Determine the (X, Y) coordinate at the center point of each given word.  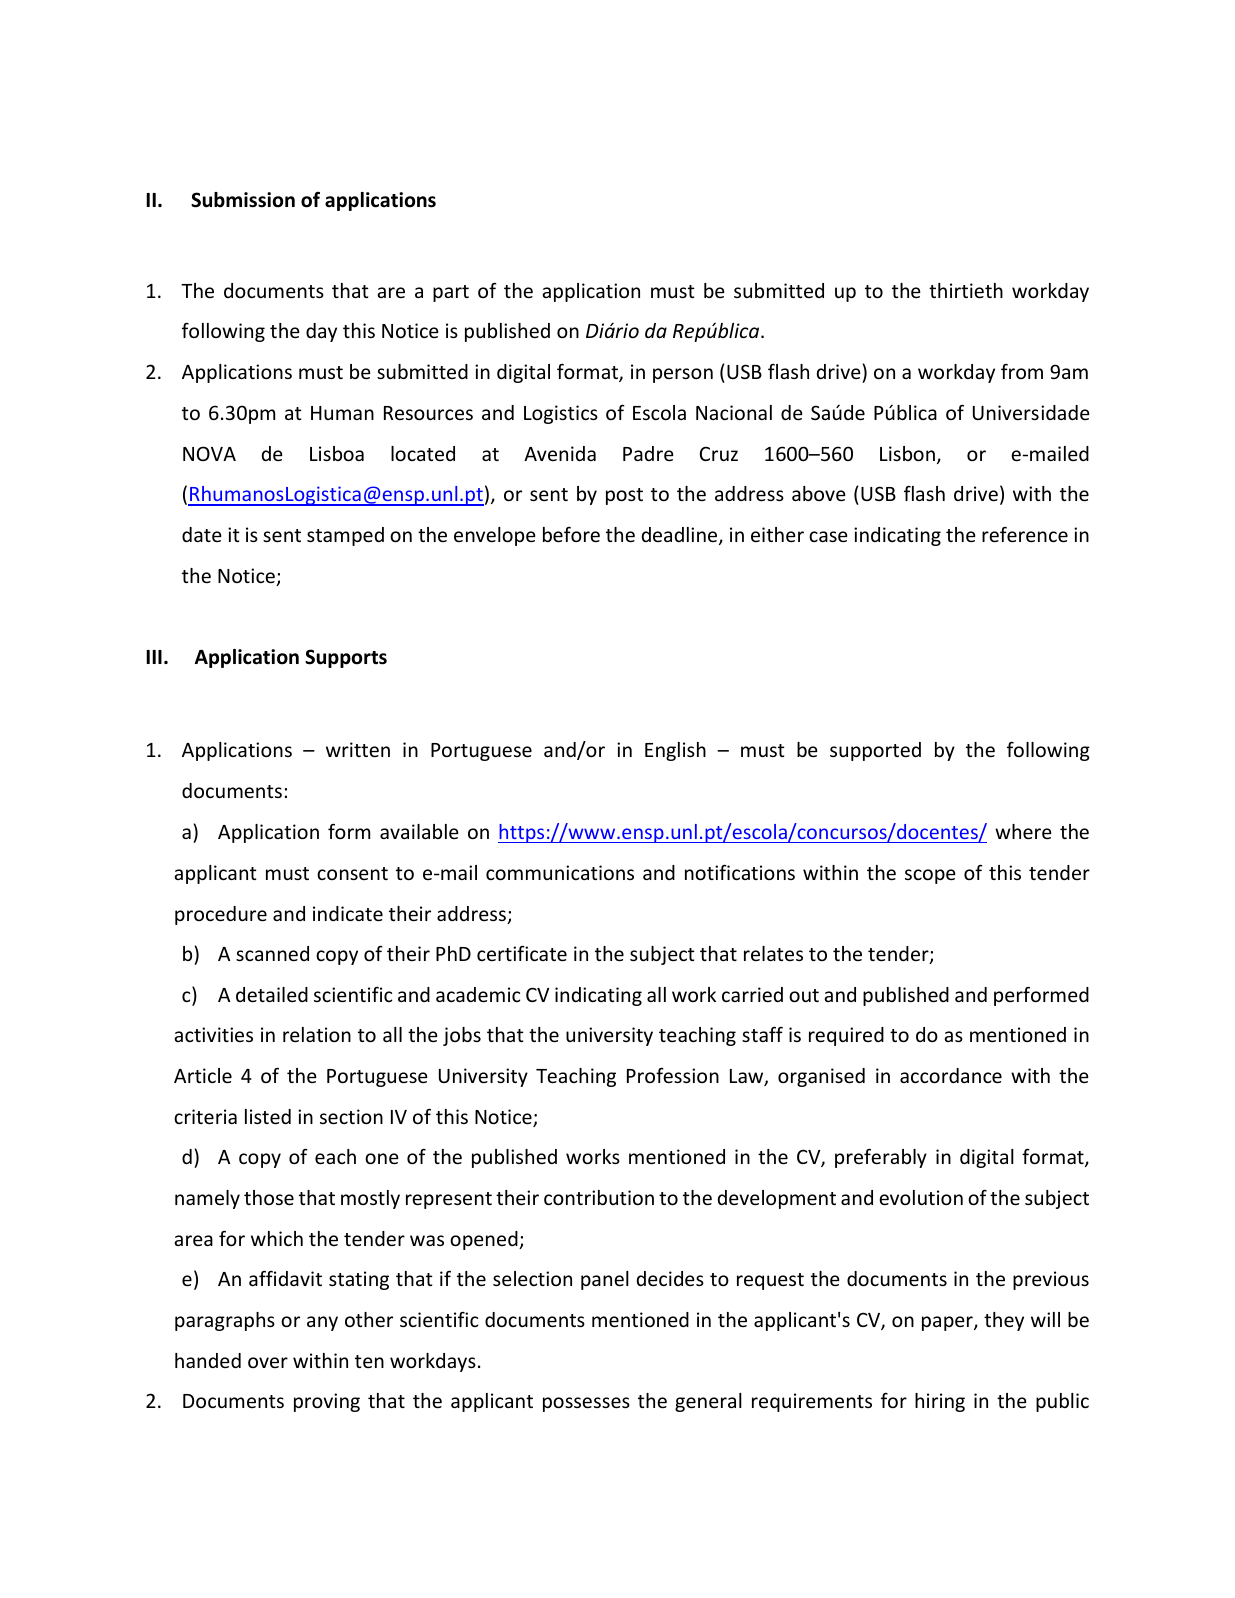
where (1023, 831)
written (358, 749)
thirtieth (966, 290)
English (675, 751)
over (268, 1362)
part (451, 293)
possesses (586, 1404)
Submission (243, 200)
